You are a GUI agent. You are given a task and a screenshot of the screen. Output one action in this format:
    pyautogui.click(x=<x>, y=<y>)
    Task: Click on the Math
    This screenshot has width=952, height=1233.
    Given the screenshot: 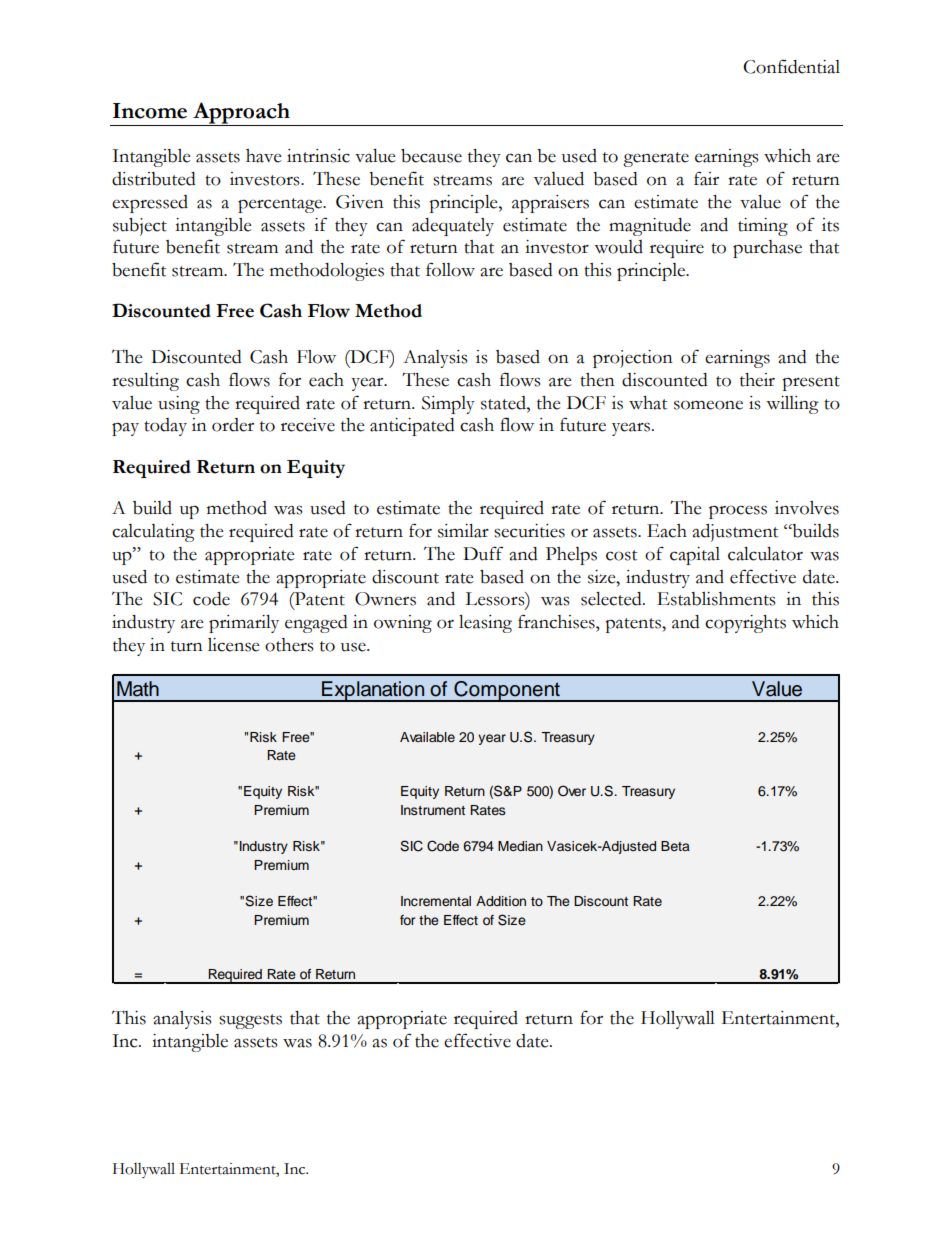 What is the action you would take?
    pyautogui.click(x=138, y=689)
